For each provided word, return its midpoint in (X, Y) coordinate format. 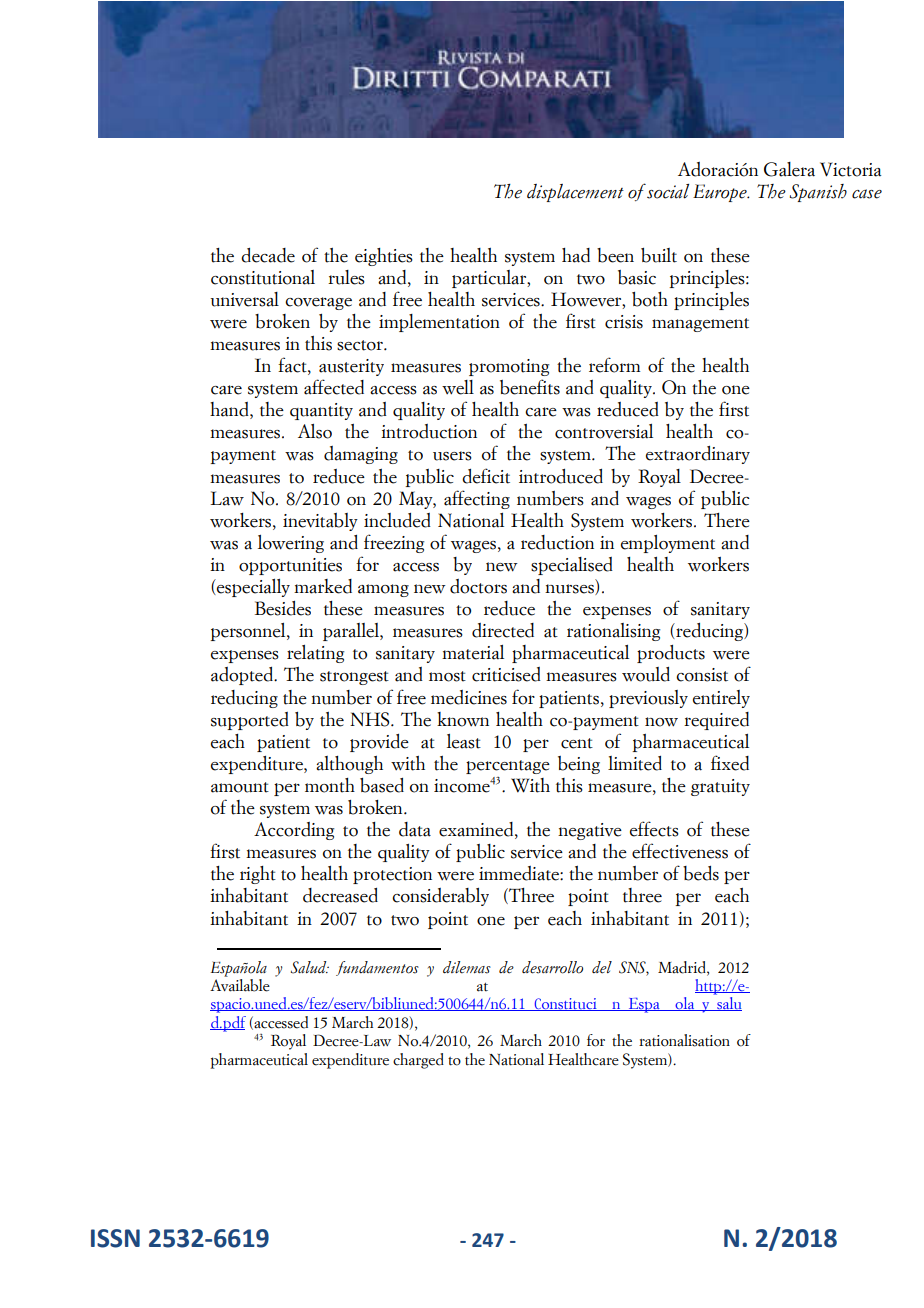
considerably (440, 897)
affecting (477, 499)
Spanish (818, 193)
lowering (291, 544)
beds (701, 873)
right (258, 875)
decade (268, 255)
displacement (575, 193)
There (727, 520)
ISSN (115, 1238)
